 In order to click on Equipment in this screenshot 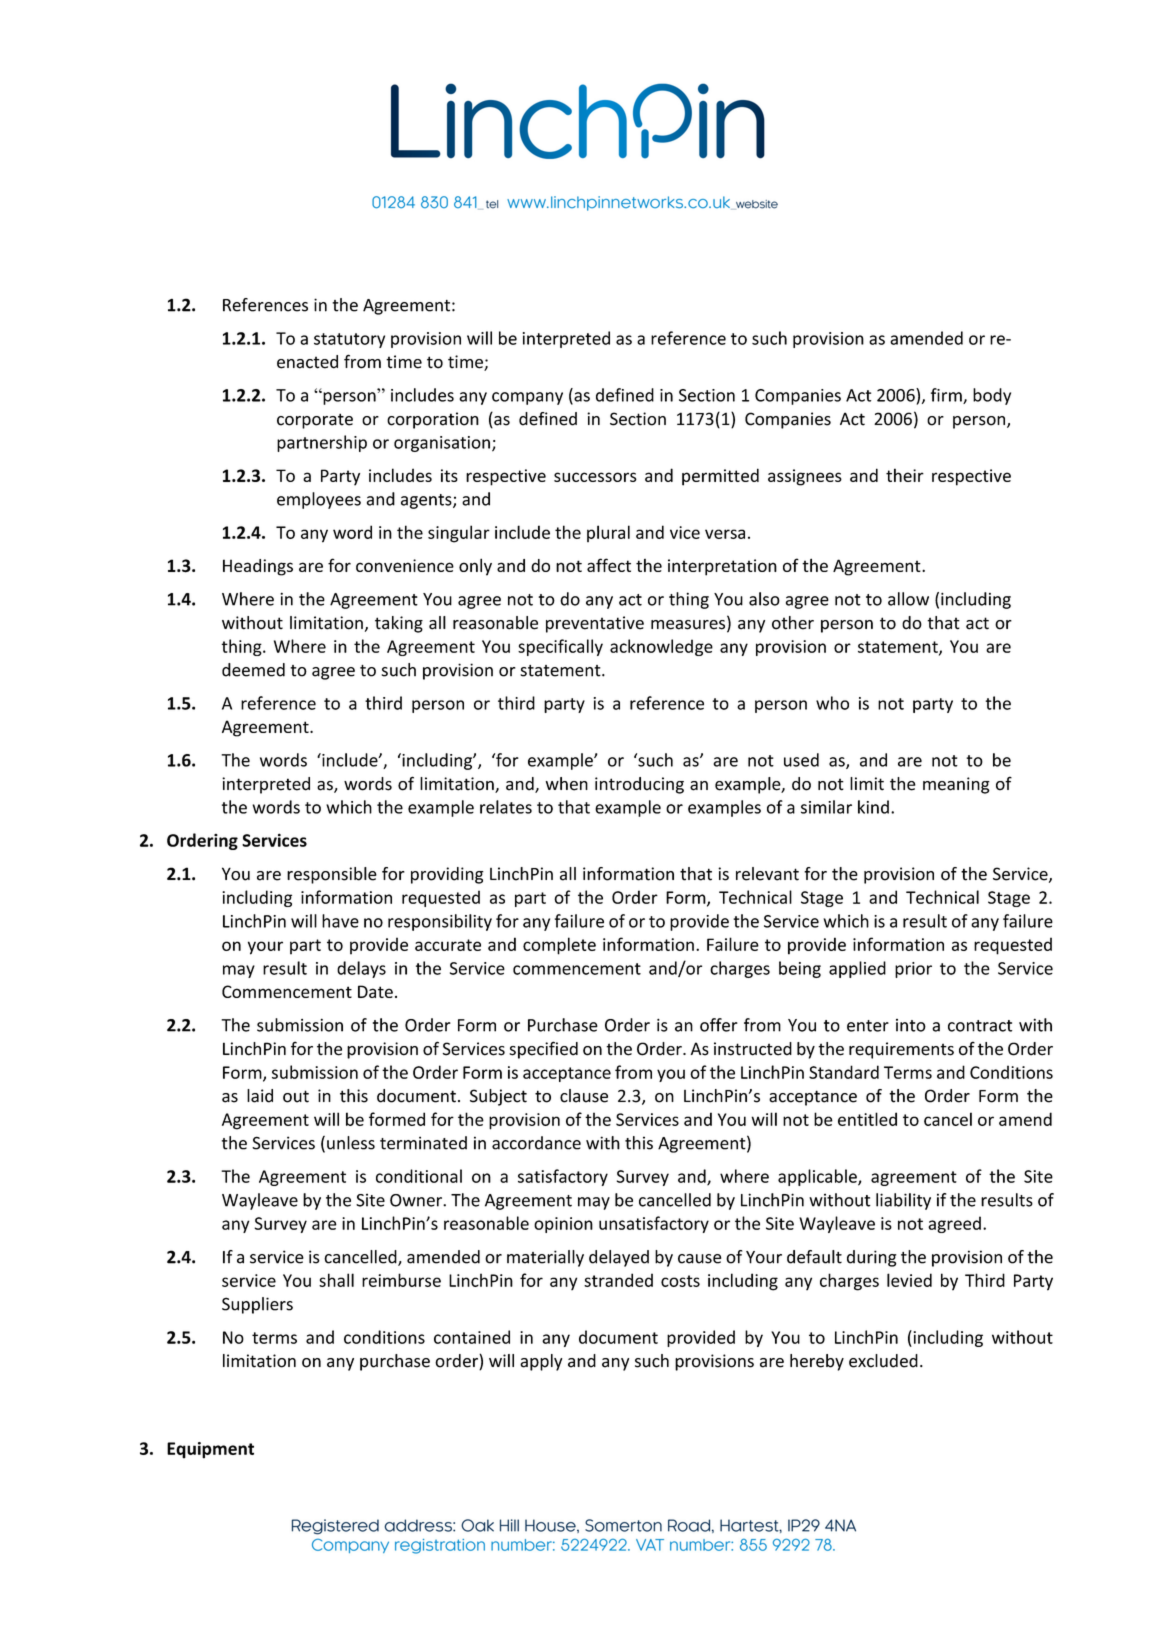, I will do `click(210, 1450)`.
